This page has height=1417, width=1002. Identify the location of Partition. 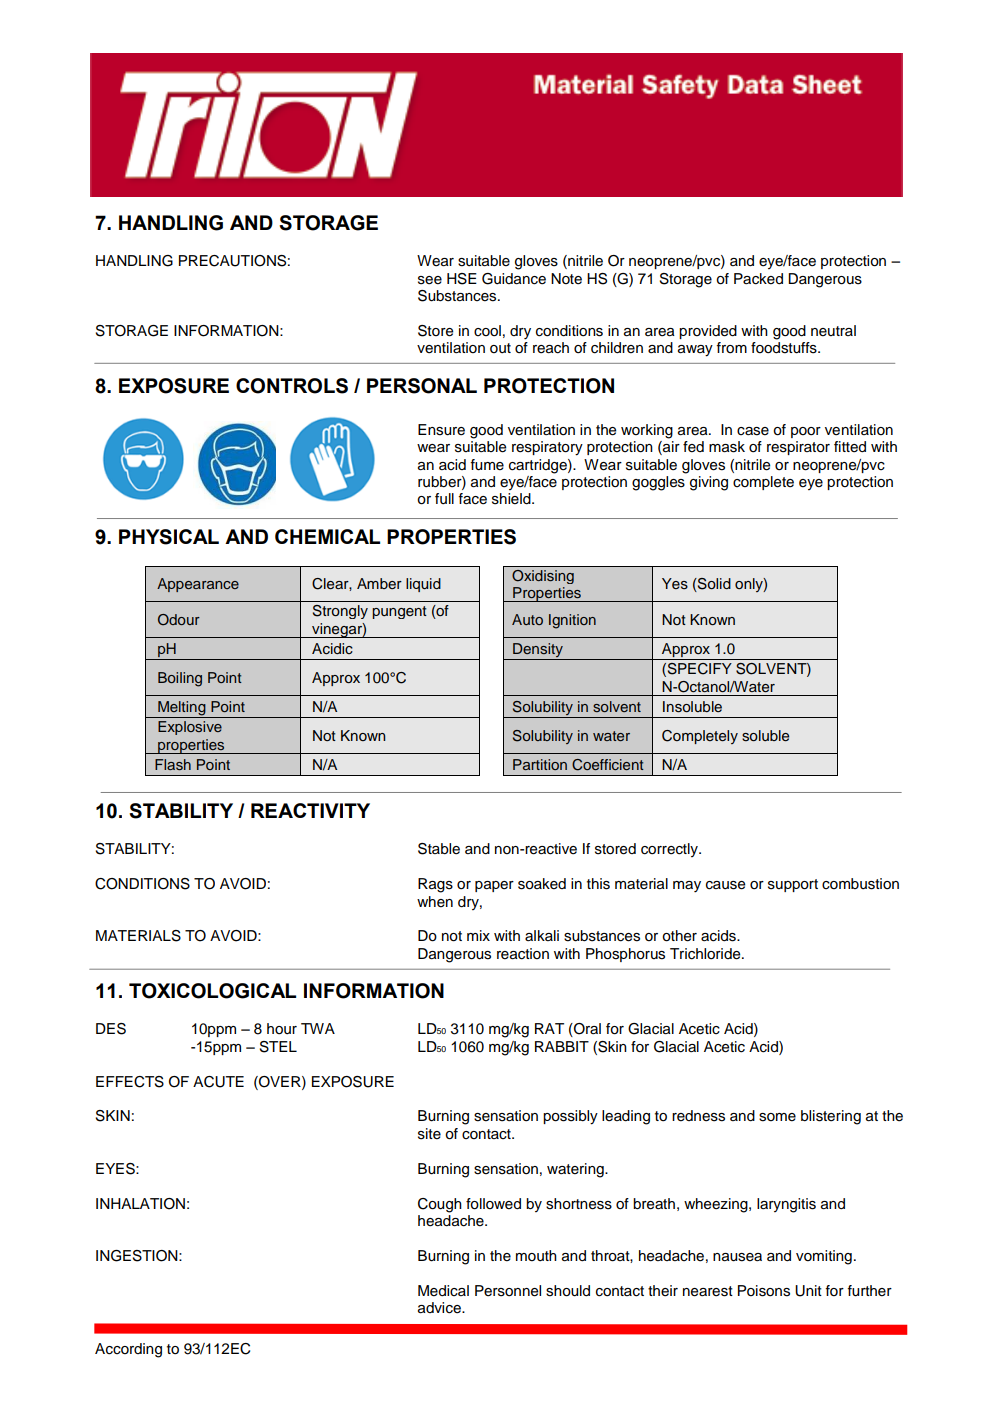
(540, 764).
